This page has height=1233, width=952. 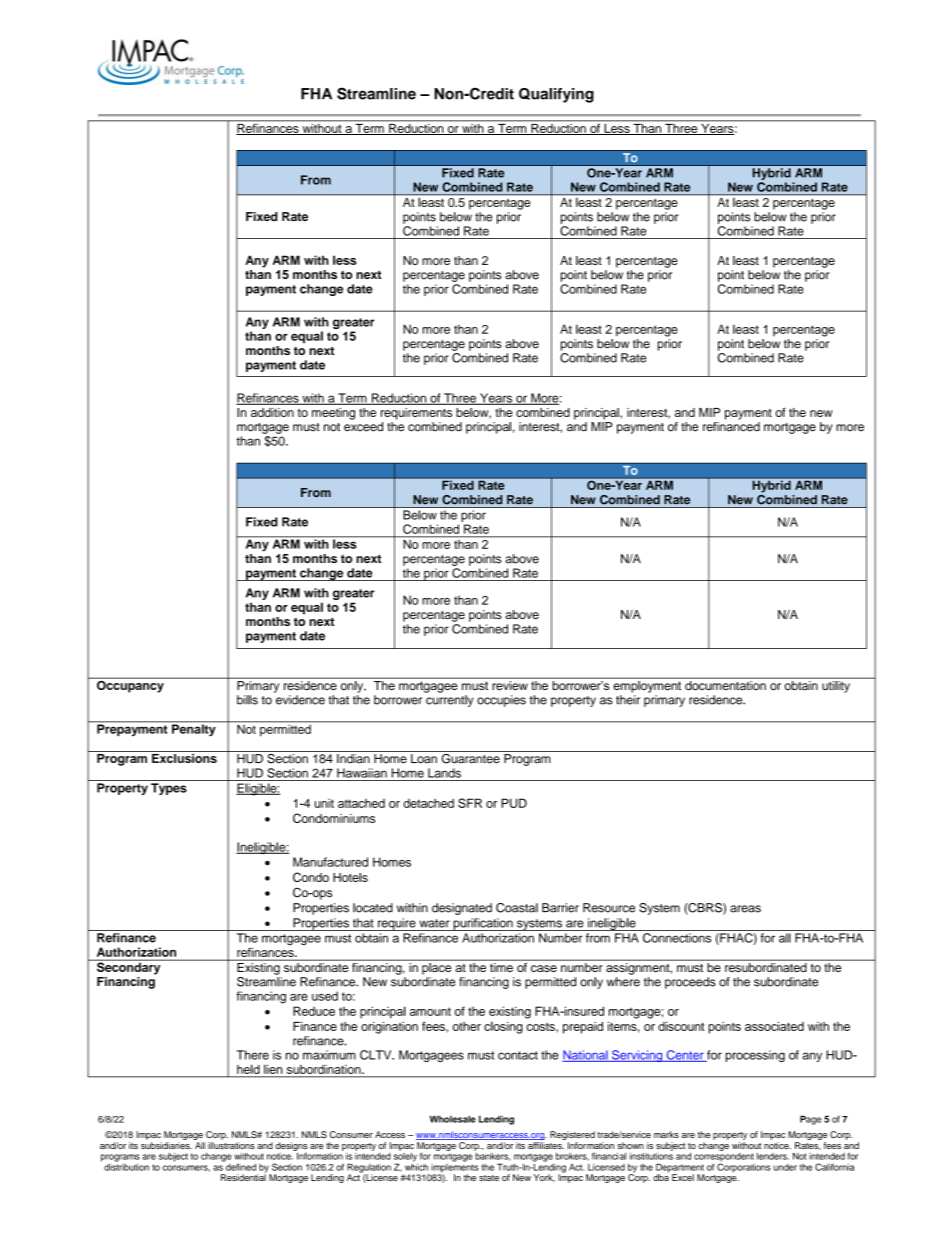 I want to click on documentation, so click(x=725, y=685).
